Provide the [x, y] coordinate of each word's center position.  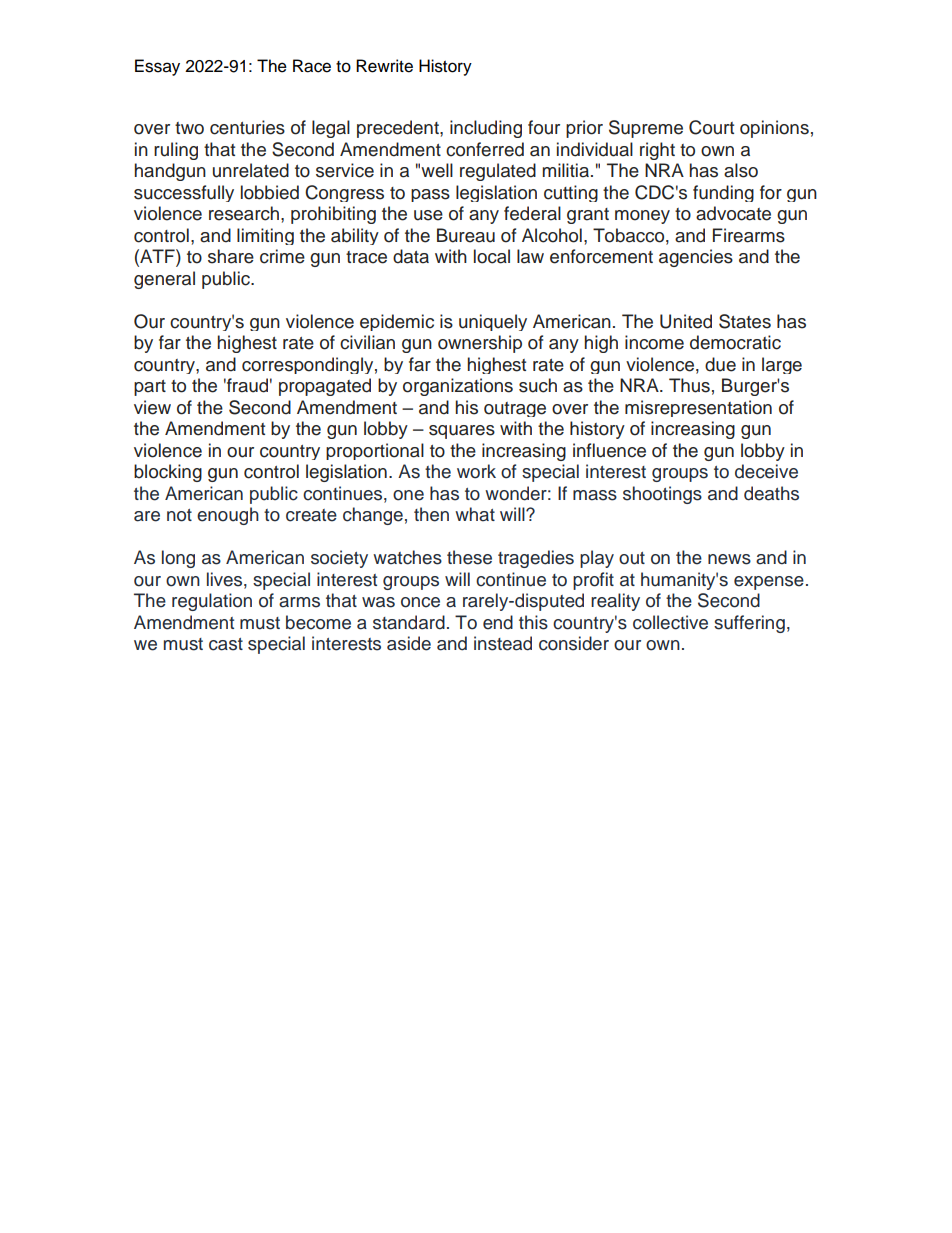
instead [503, 643]
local [492, 256]
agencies [696, 258]
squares [462, 432]
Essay [157, 67]
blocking [168, 473]
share [231, 256]
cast [226, 644]
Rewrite [384, 66]
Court [711, 127]
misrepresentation [698, 408]
